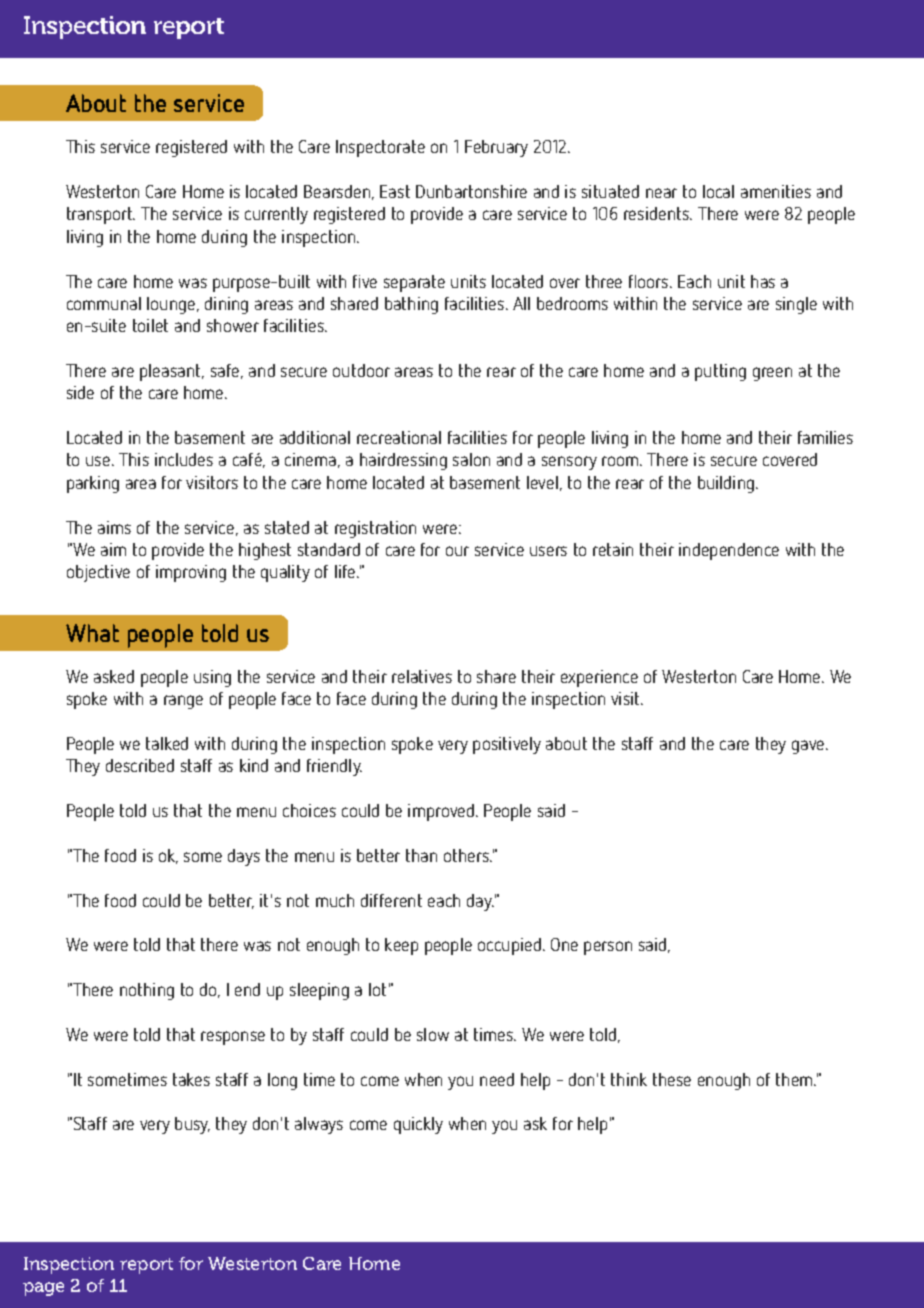 This screenshot has height=1308, width=924. I want to click on independence, so click(729, 551).
